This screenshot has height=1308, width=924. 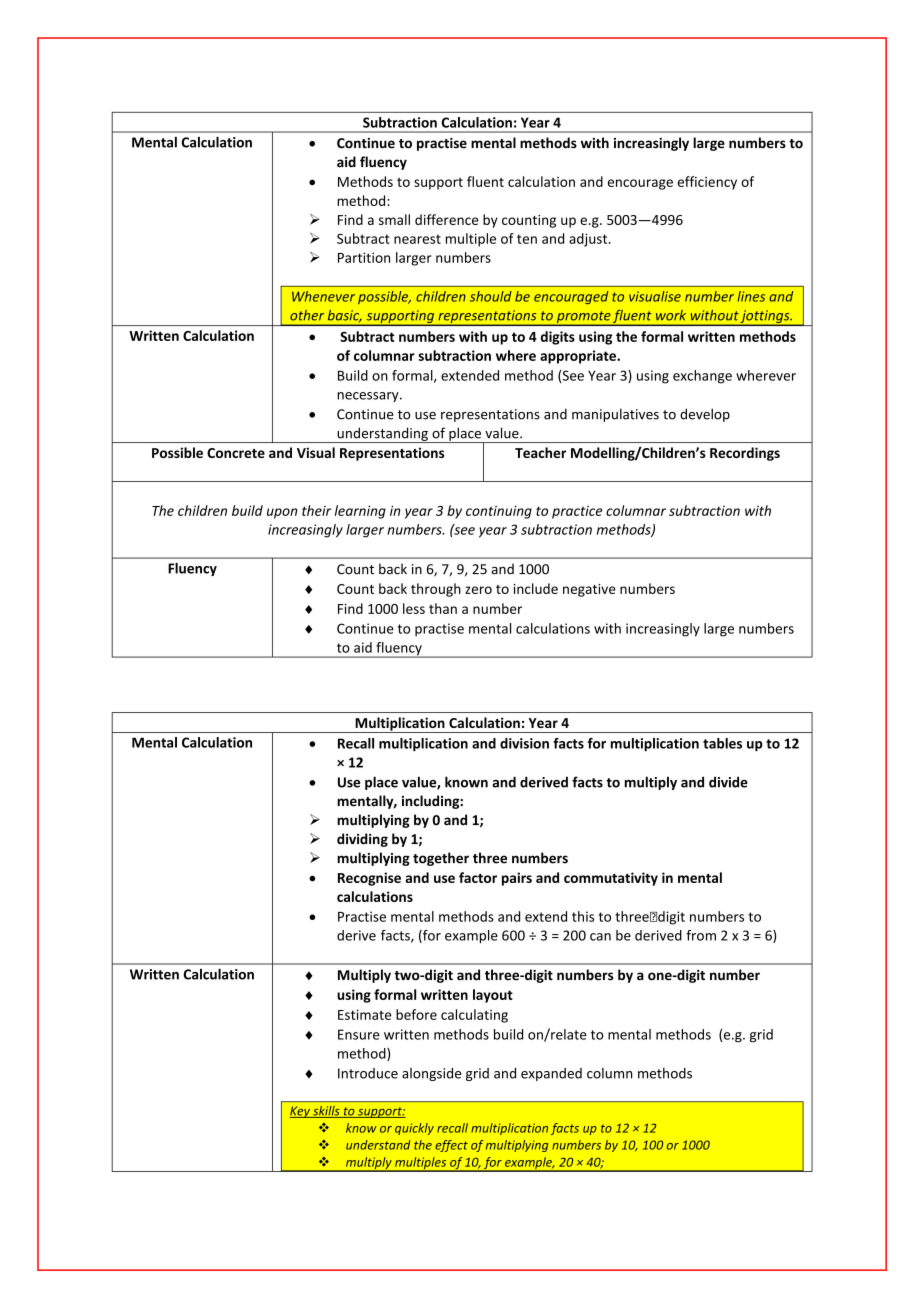 I want to click on dividing, so click(x=362, y=840).
